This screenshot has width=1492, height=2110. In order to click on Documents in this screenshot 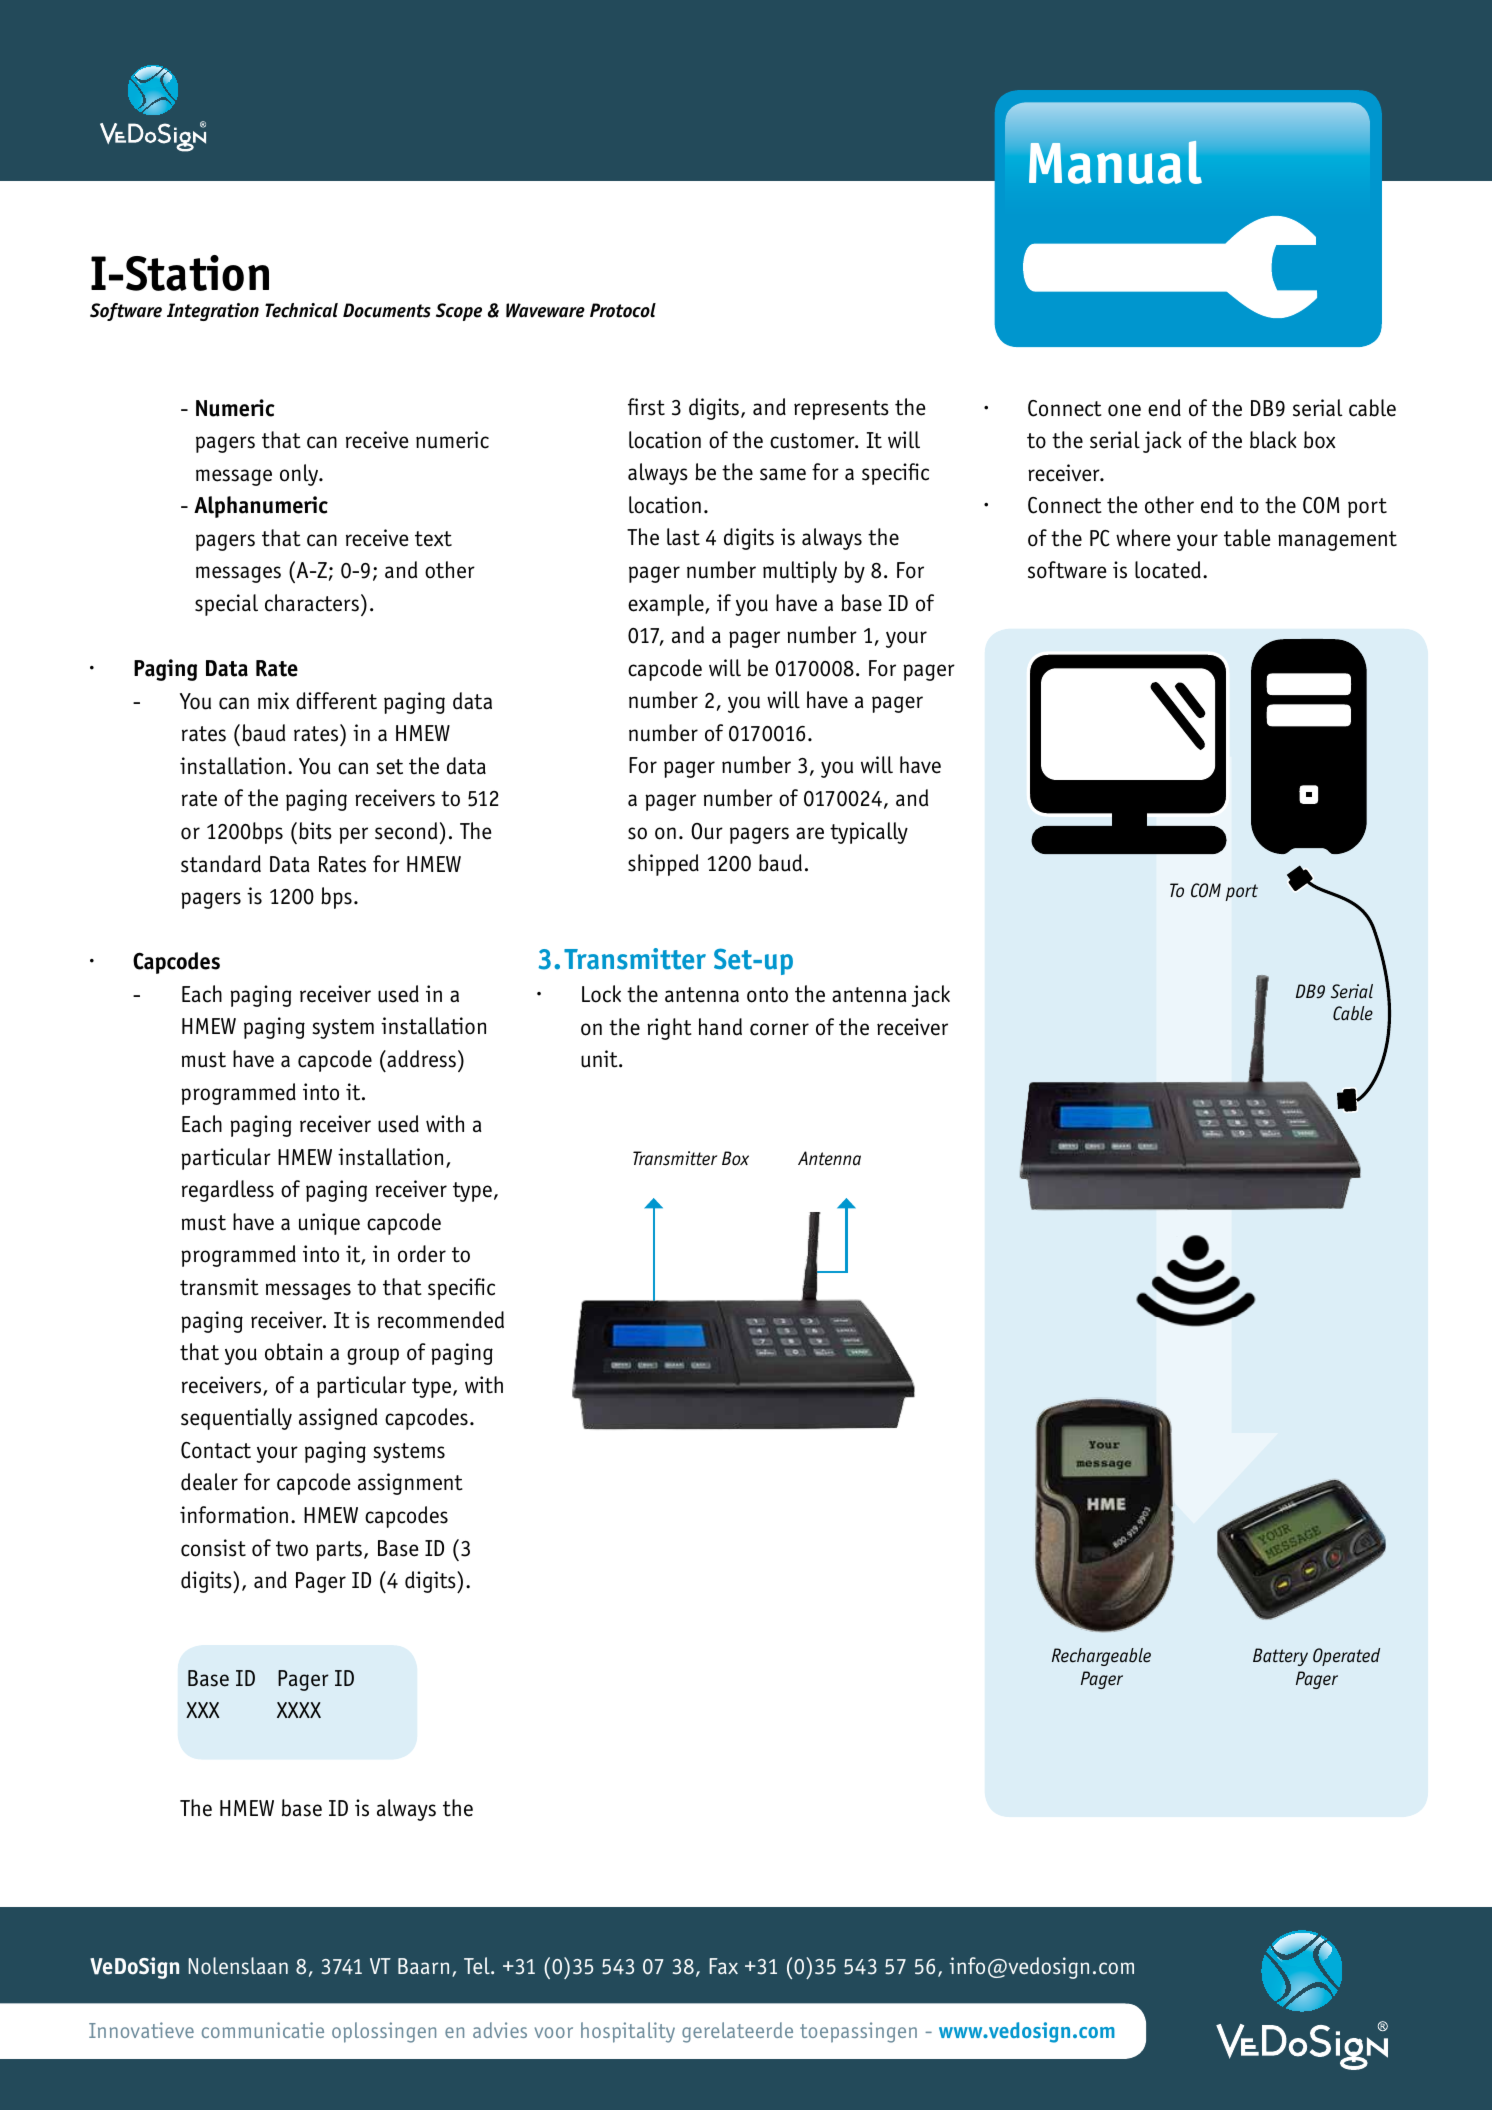, I will do `click(387, 310)`.
